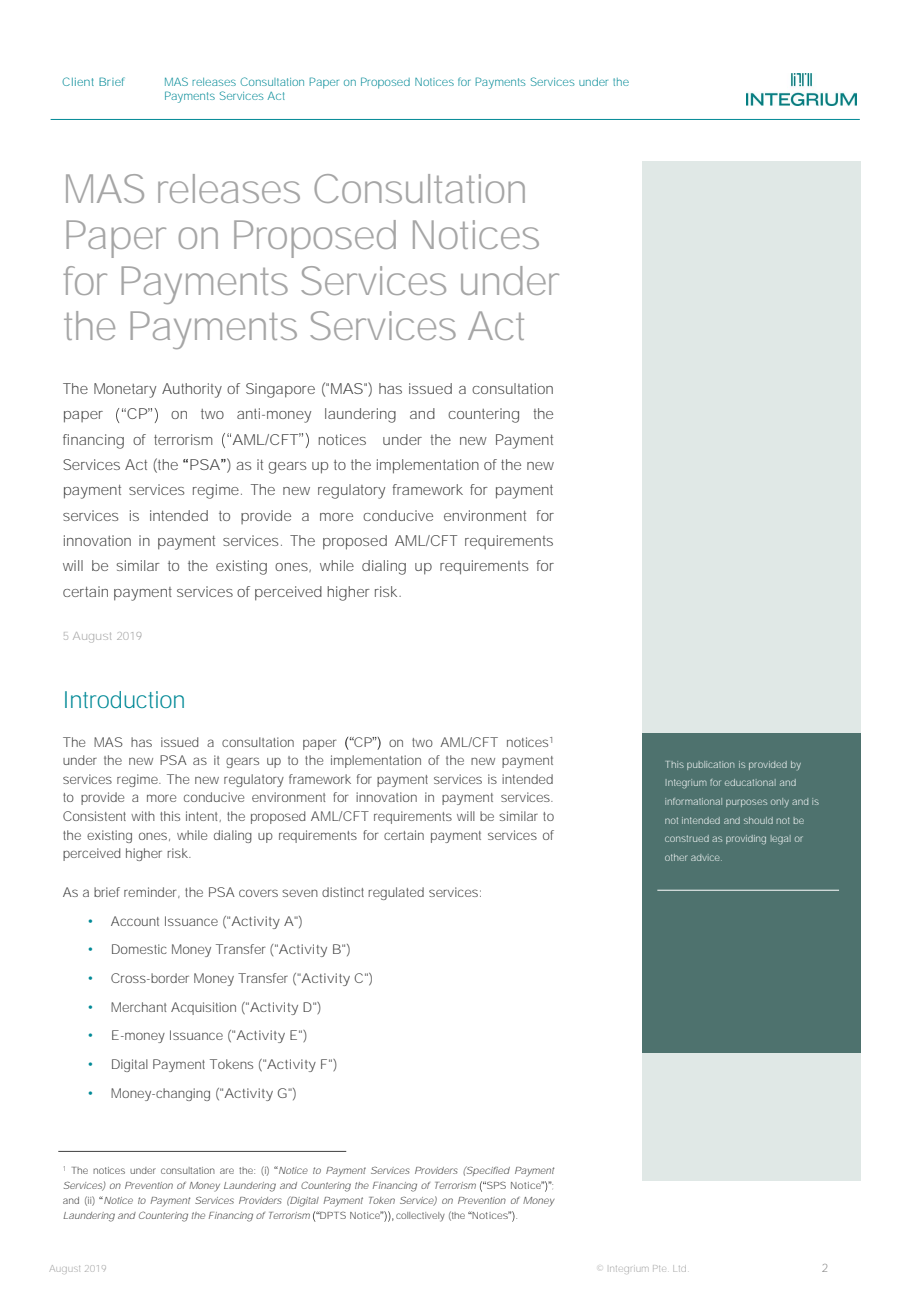 The height and width of the image is (1316, 911). I want to click on regulated, so click(396, 893).
